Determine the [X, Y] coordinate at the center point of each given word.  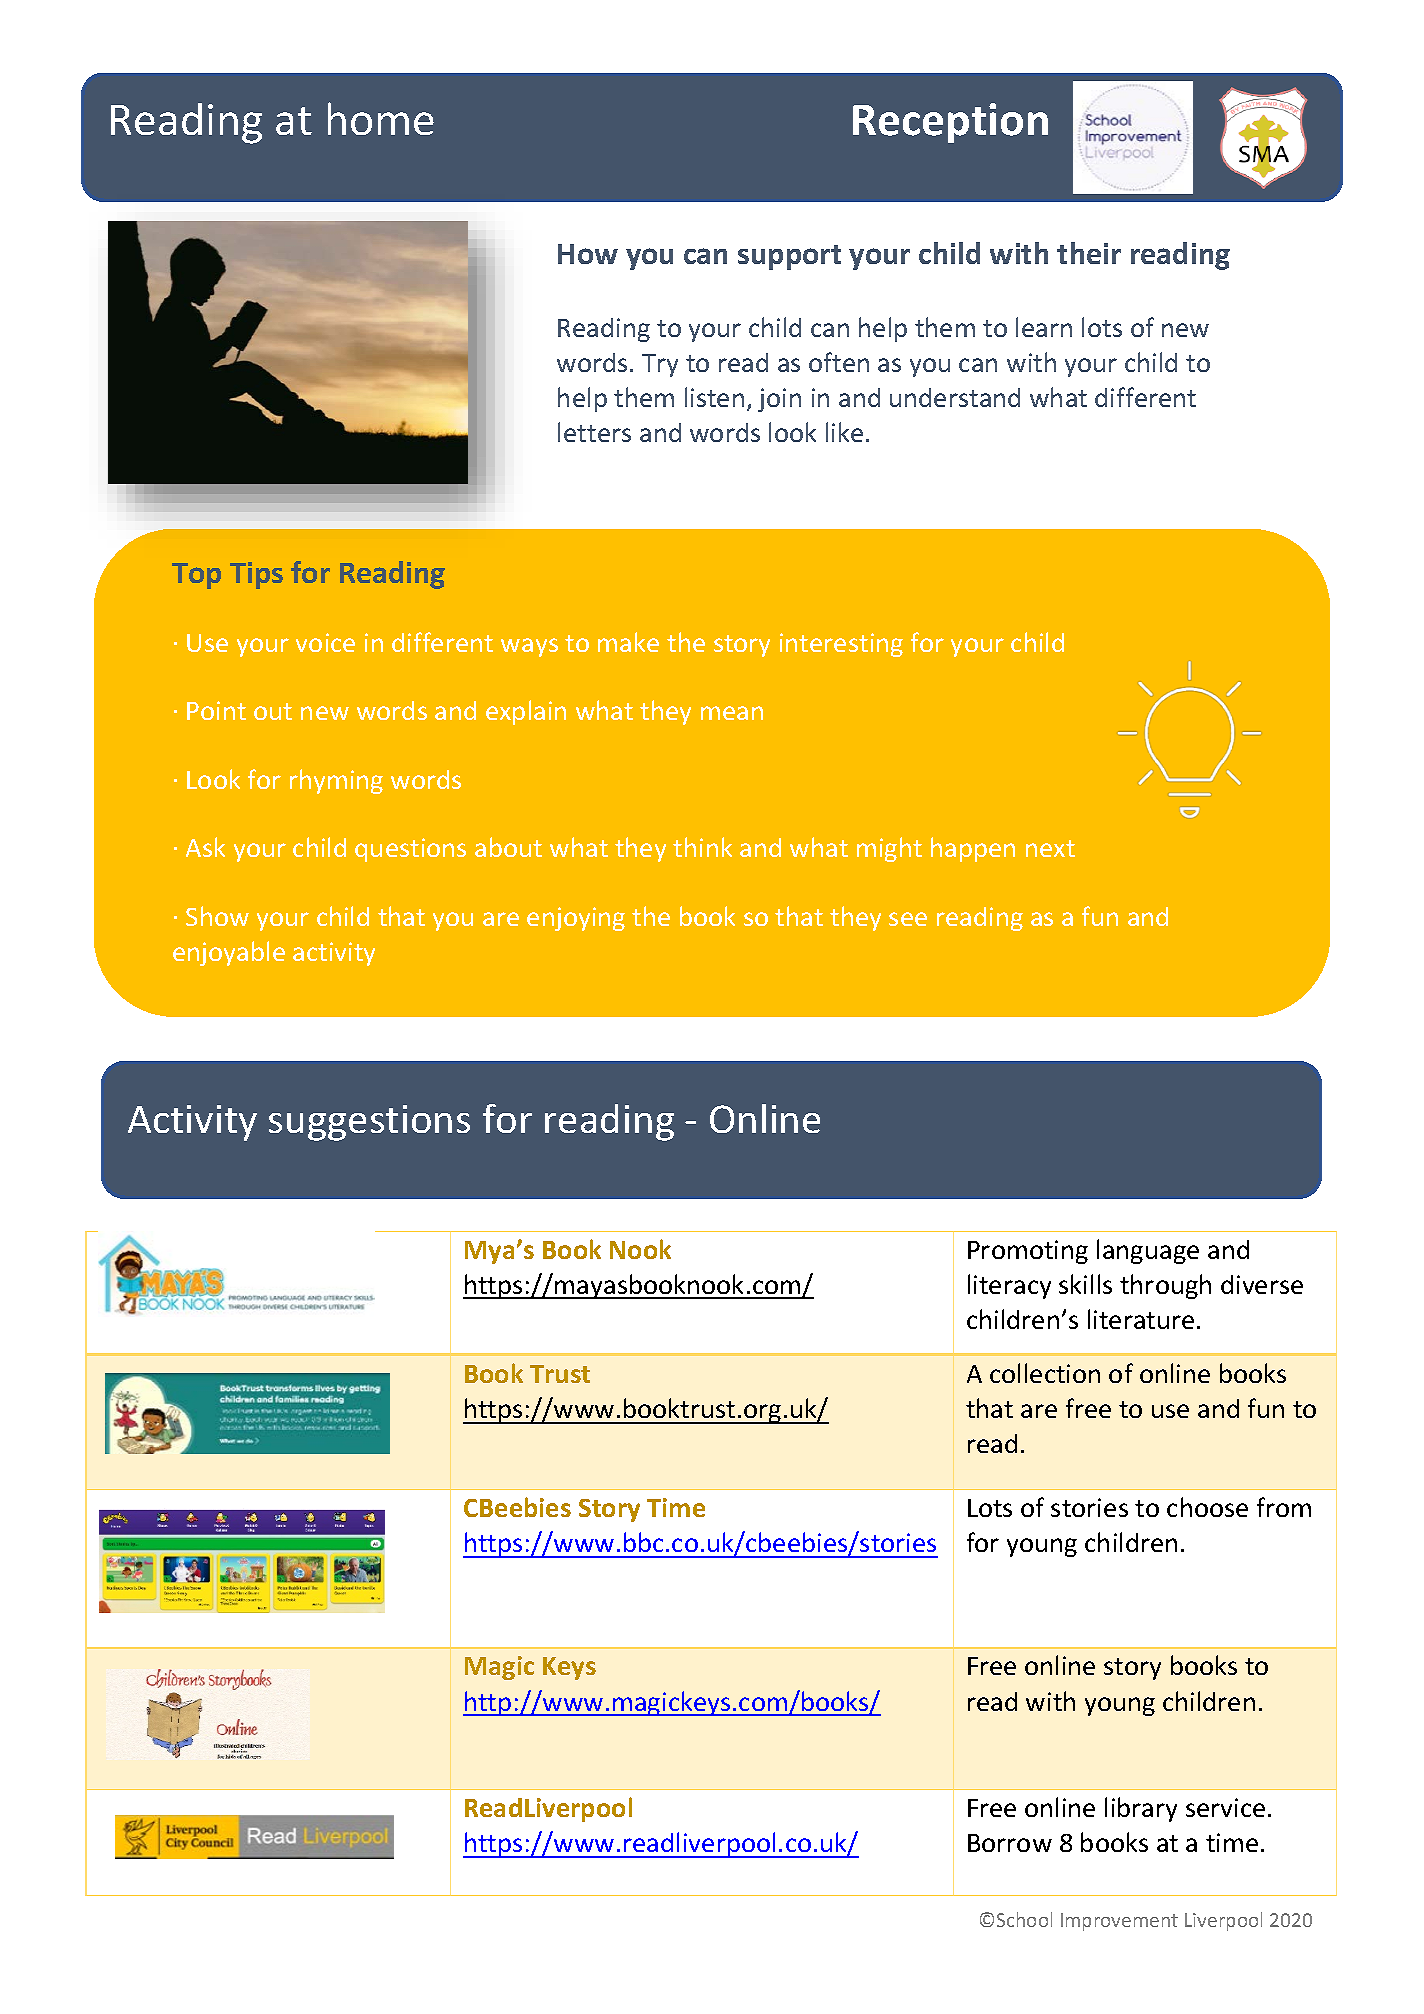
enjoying [576, 919]
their [1089, 253]
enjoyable [229, 953]
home [381, 118]
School [1024, 1919]
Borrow [1010, 1843]
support [789, 257]
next [1050, 848]
